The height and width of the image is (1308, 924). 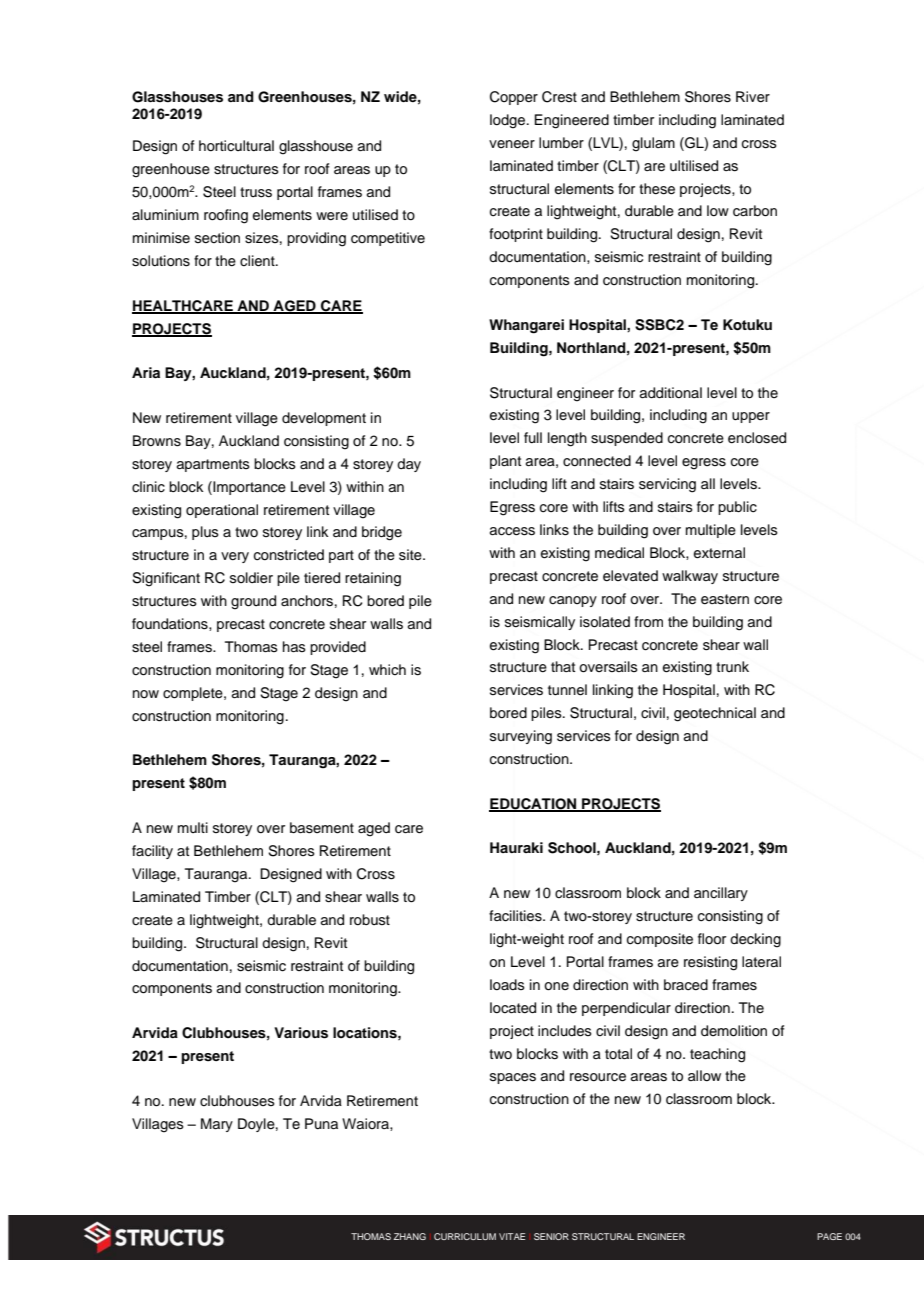 What do you see at coordinates (721, 894) in the image?
I see `ancillary` at bounding box center [721, 894].
